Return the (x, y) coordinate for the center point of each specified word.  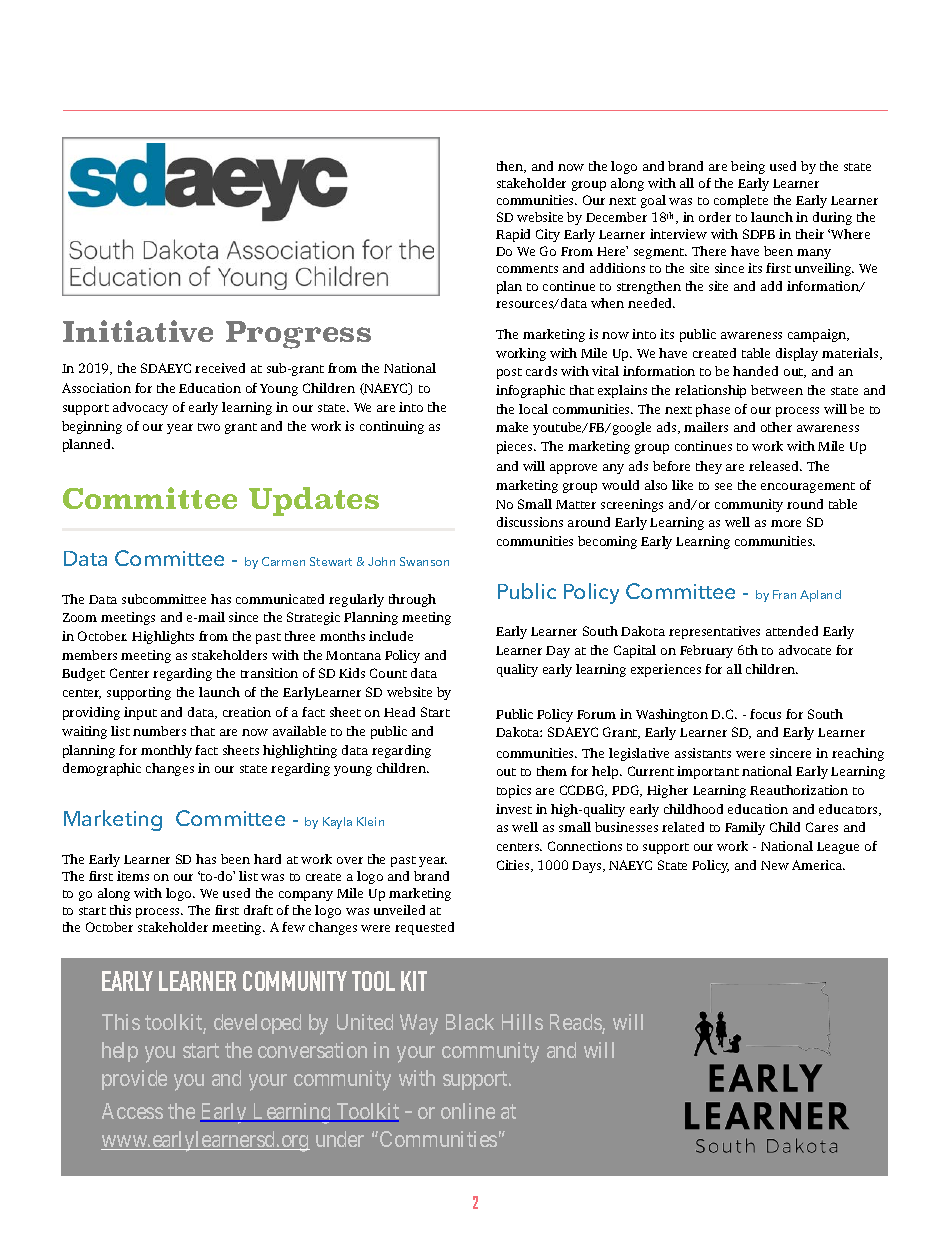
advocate (805, 650)
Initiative (138, 331)
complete (741, 201)
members (89, 655)
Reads (576, 1023)
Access (132, 1111)
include (391, 636)
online (468, 1111)
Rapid (513, 235)
